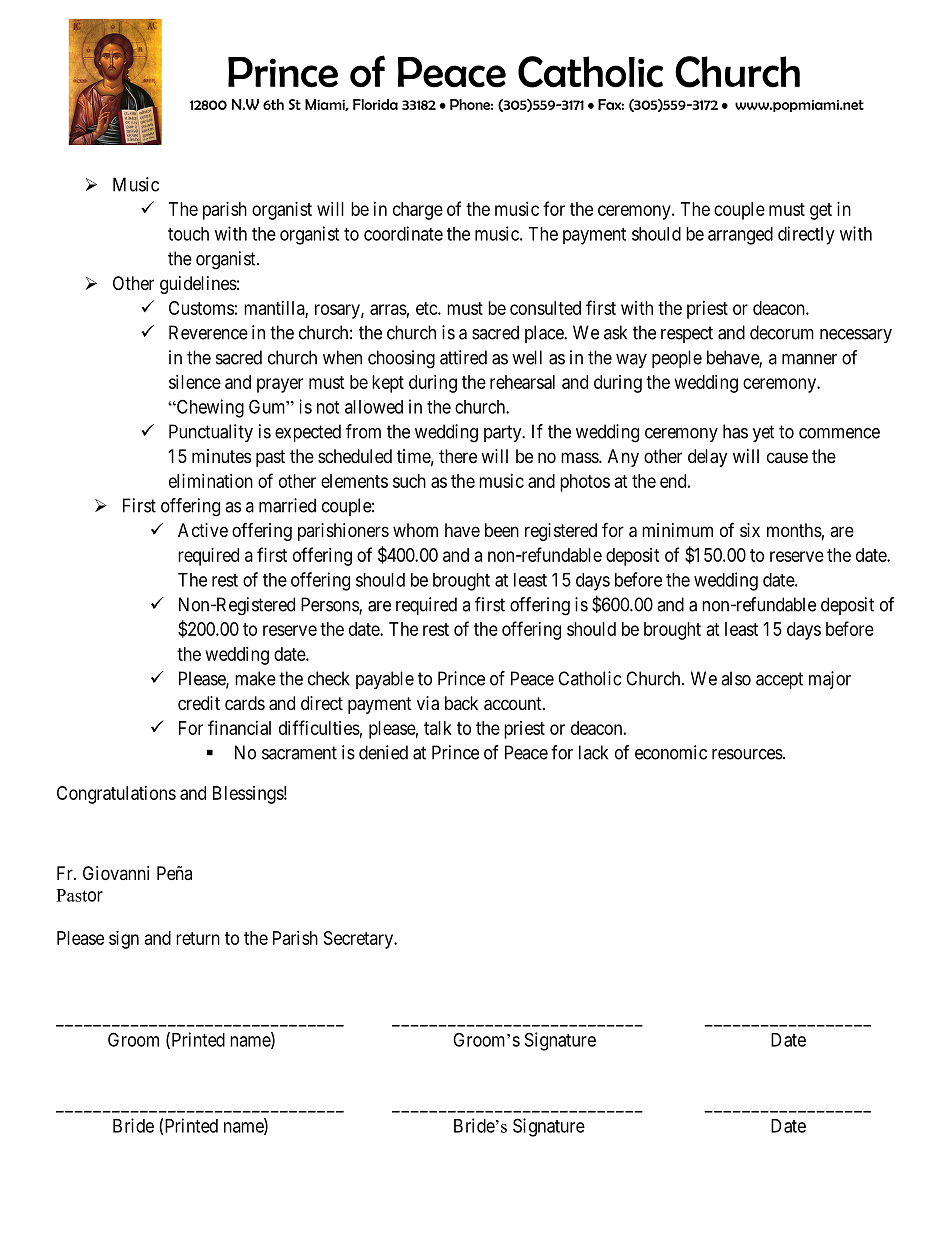  Describe the element at coordinates (239, 727) in the document. I see `financial` at that location.
